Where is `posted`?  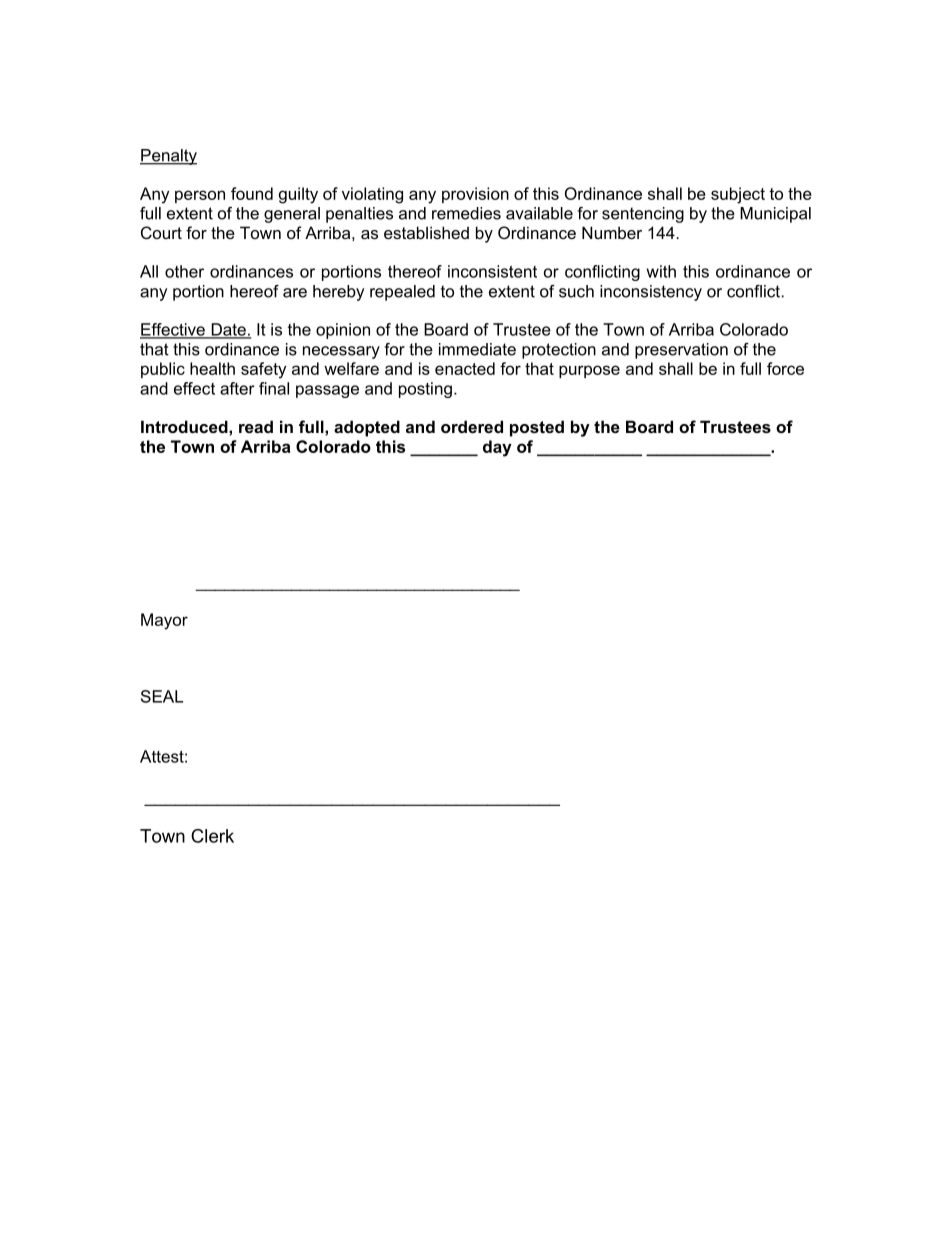
posted is located at coordinates (537, 428).
